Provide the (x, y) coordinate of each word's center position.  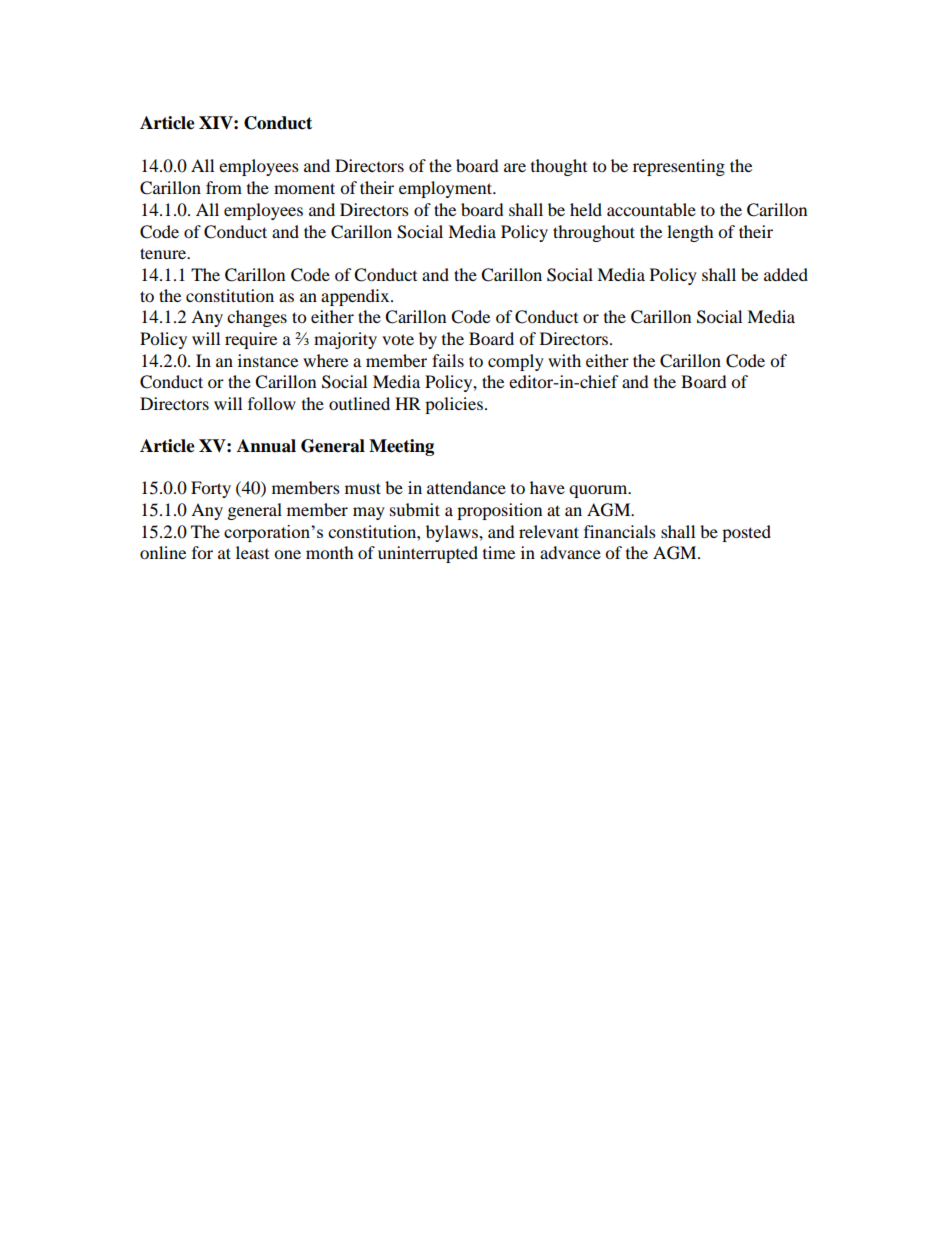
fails (448, 360)
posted (746, 533)
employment (447, 189)
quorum (599, 491)
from (224, 187)
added (786, 274)
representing (679, 167)
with (564, 360)
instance (268, 360)
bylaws (453, 533)
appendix (356, 297)
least (252, 552)
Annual (266, 446)
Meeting (401, 447)
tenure (164, 253)
